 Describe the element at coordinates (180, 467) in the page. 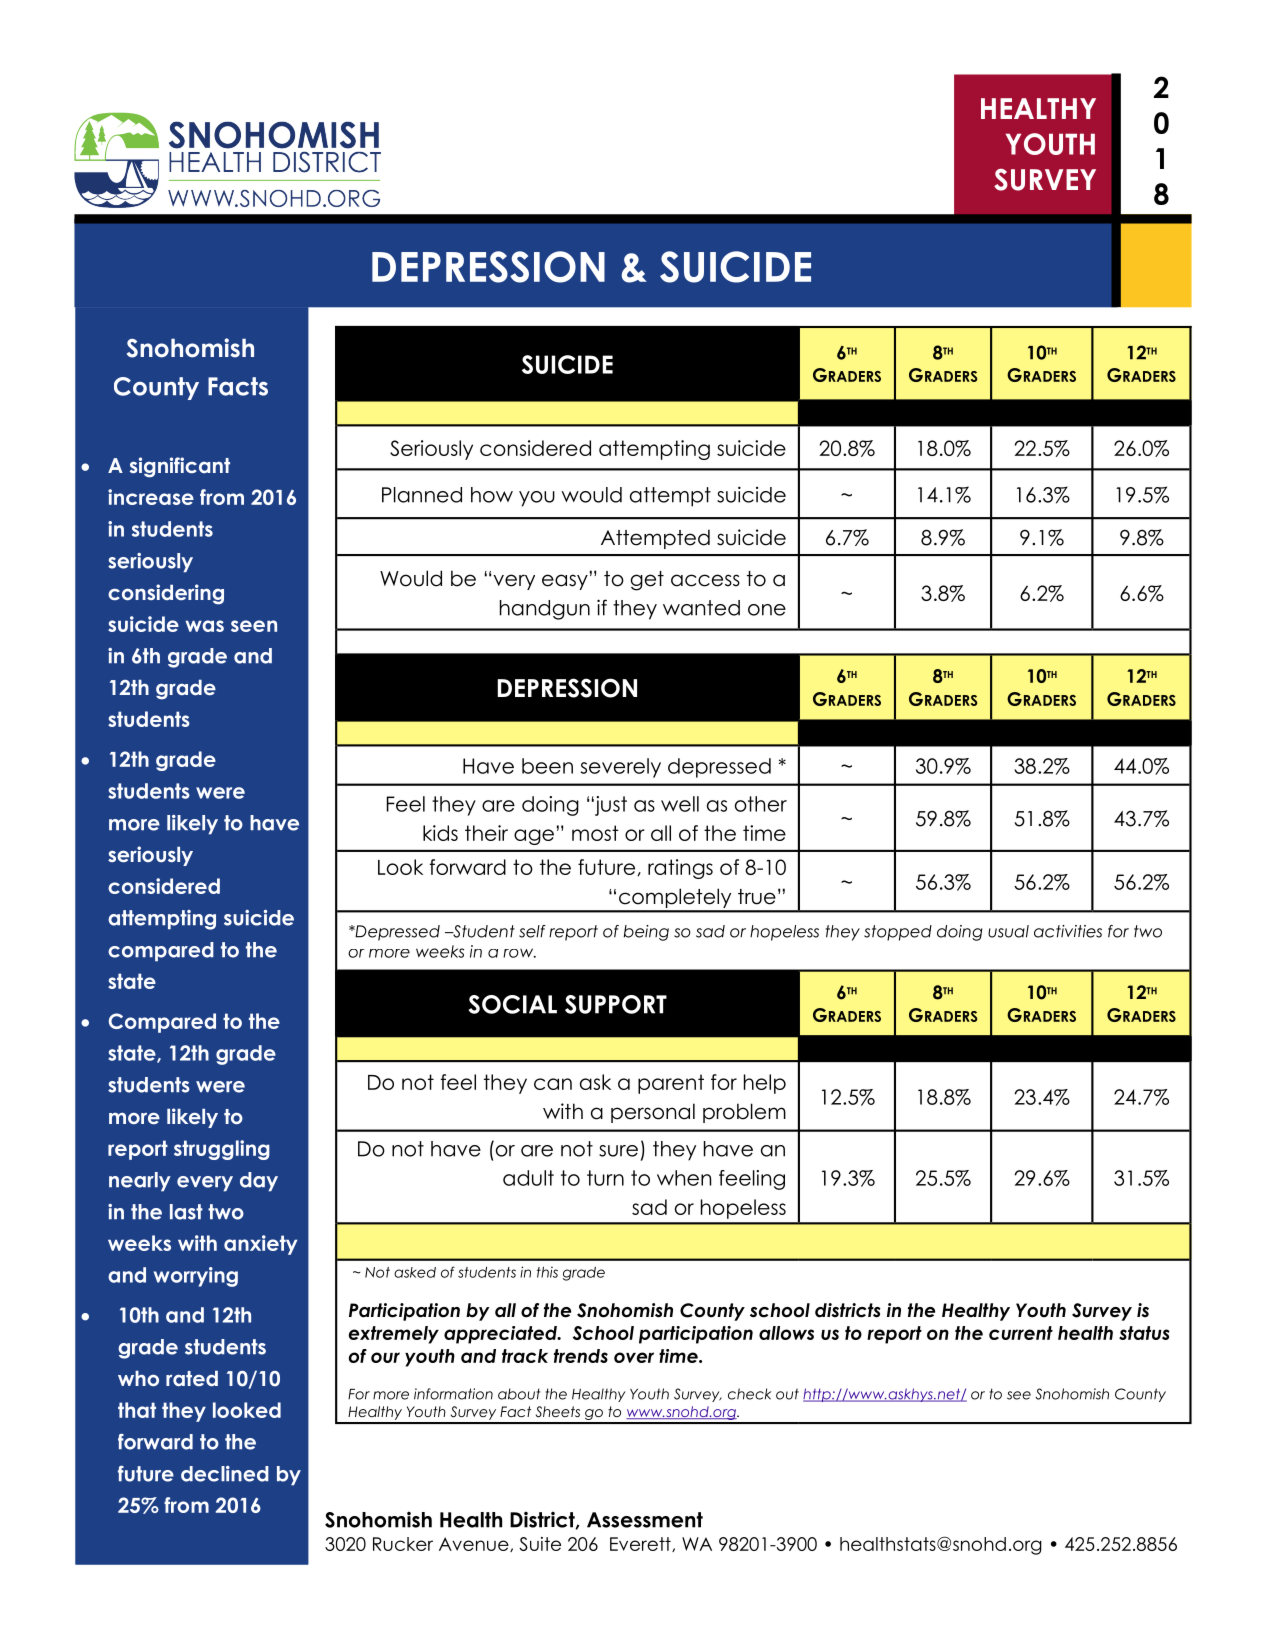

I see `significant` at that location.
